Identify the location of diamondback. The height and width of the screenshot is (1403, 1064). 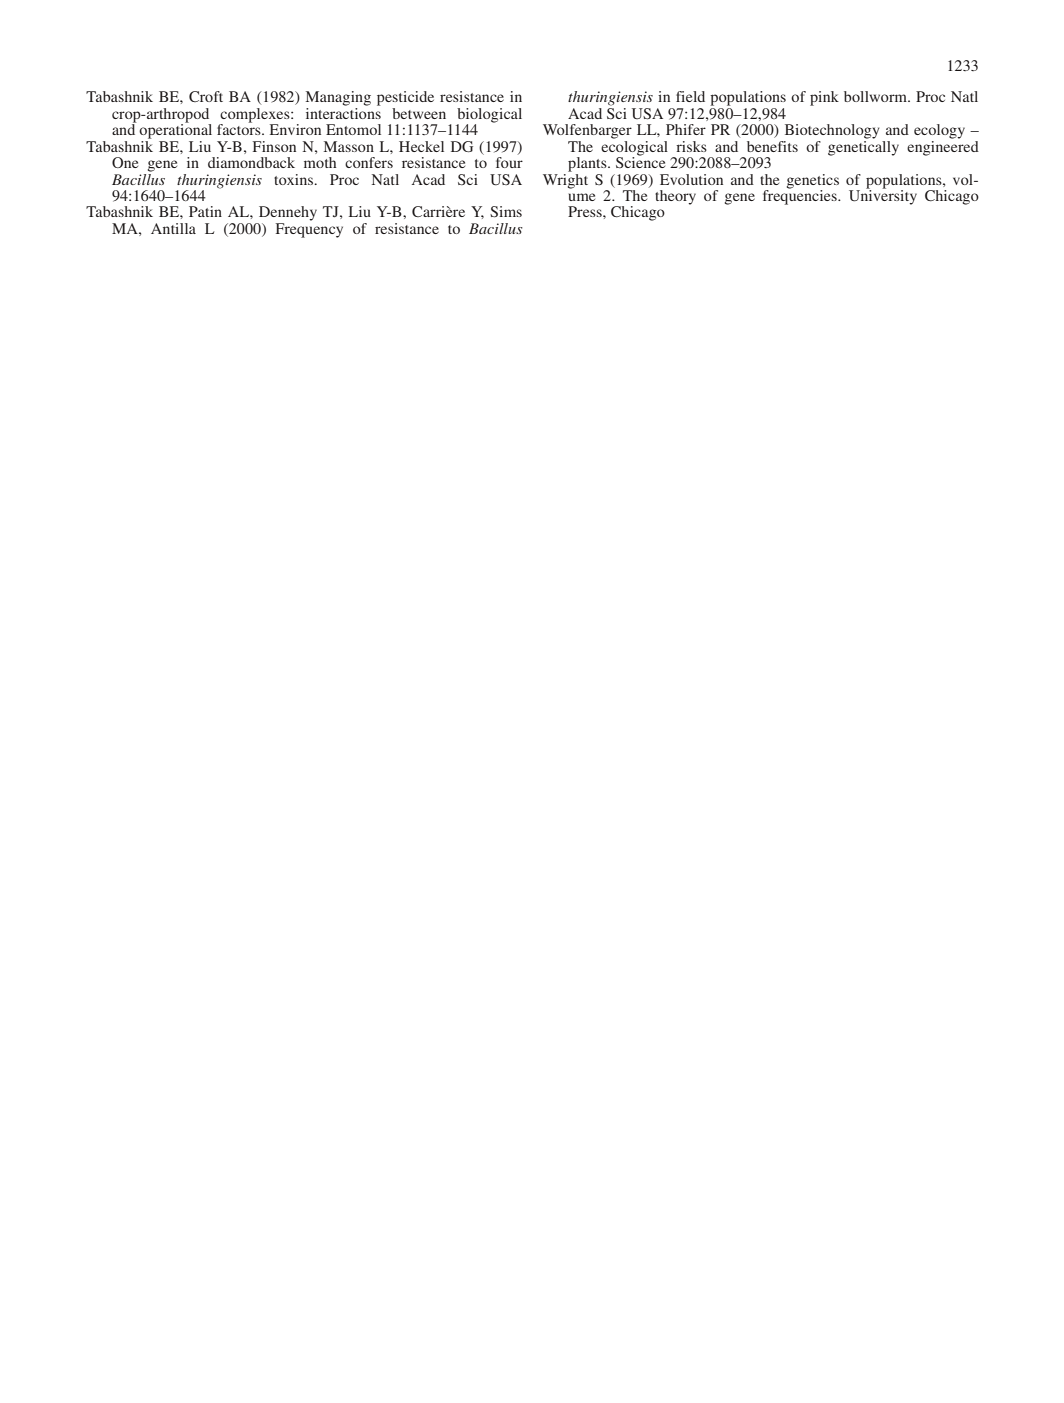
(251, 162).
